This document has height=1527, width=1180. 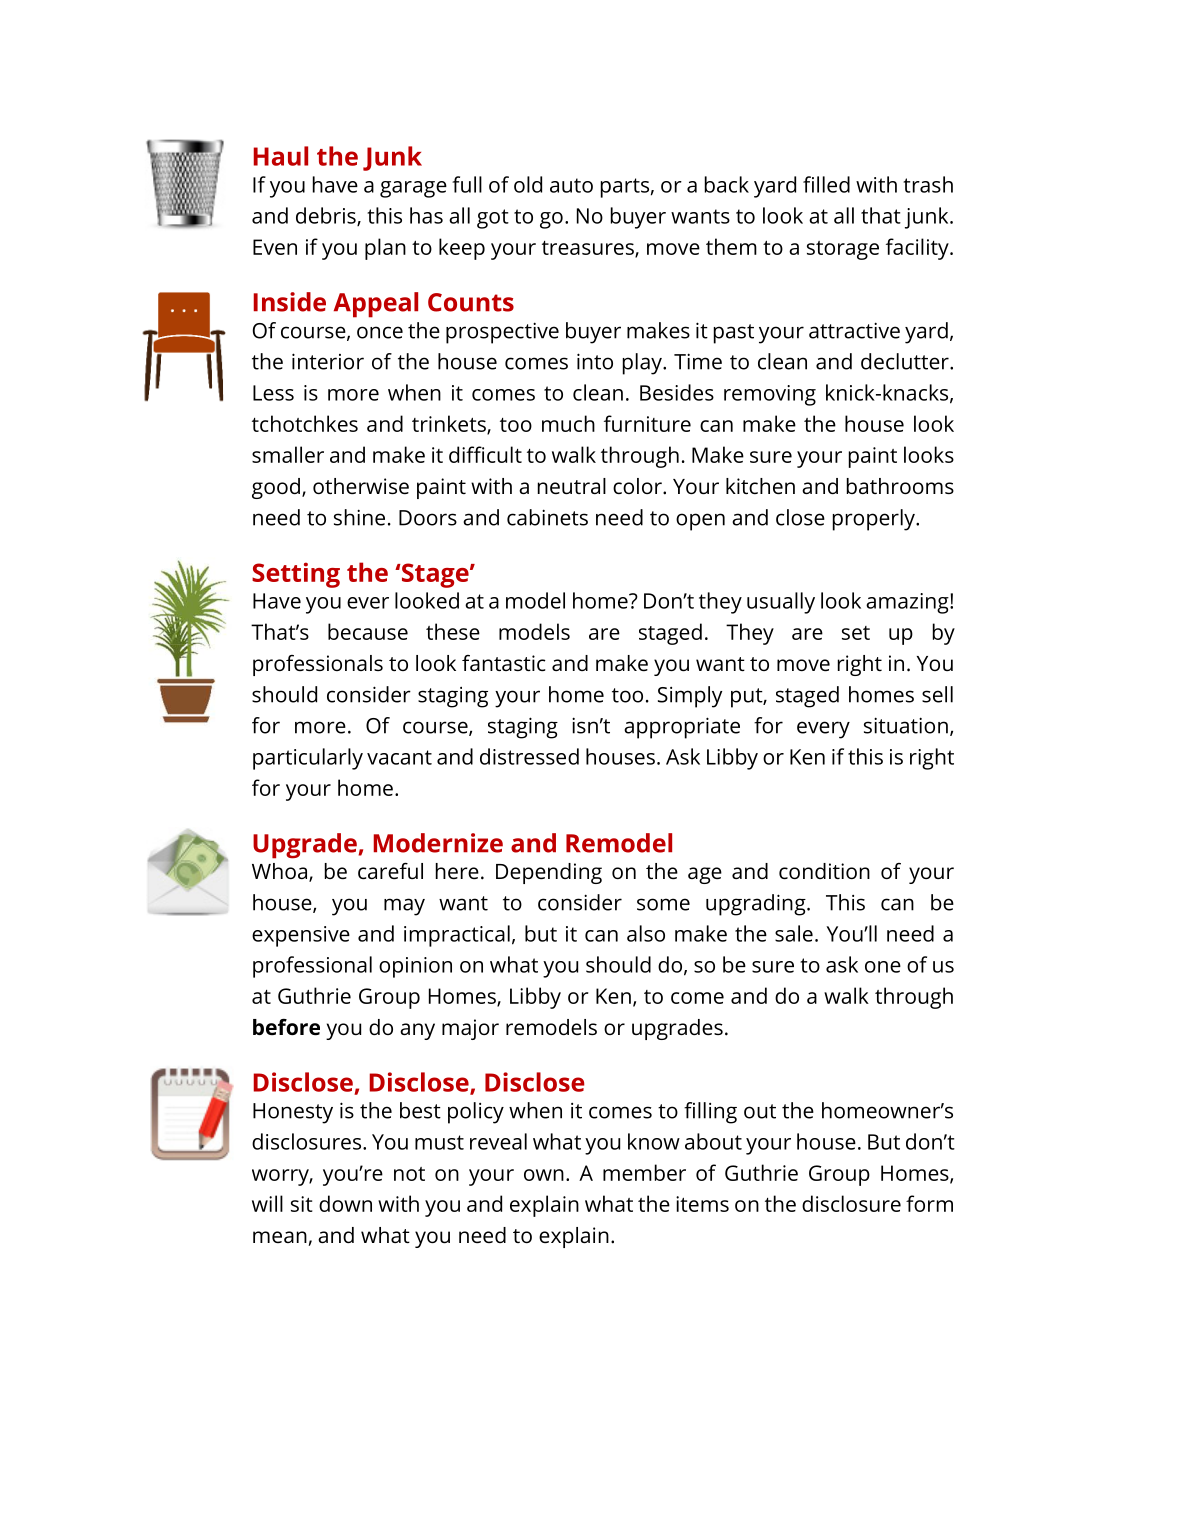 I want to click on because, so click(x=368, y=631).
